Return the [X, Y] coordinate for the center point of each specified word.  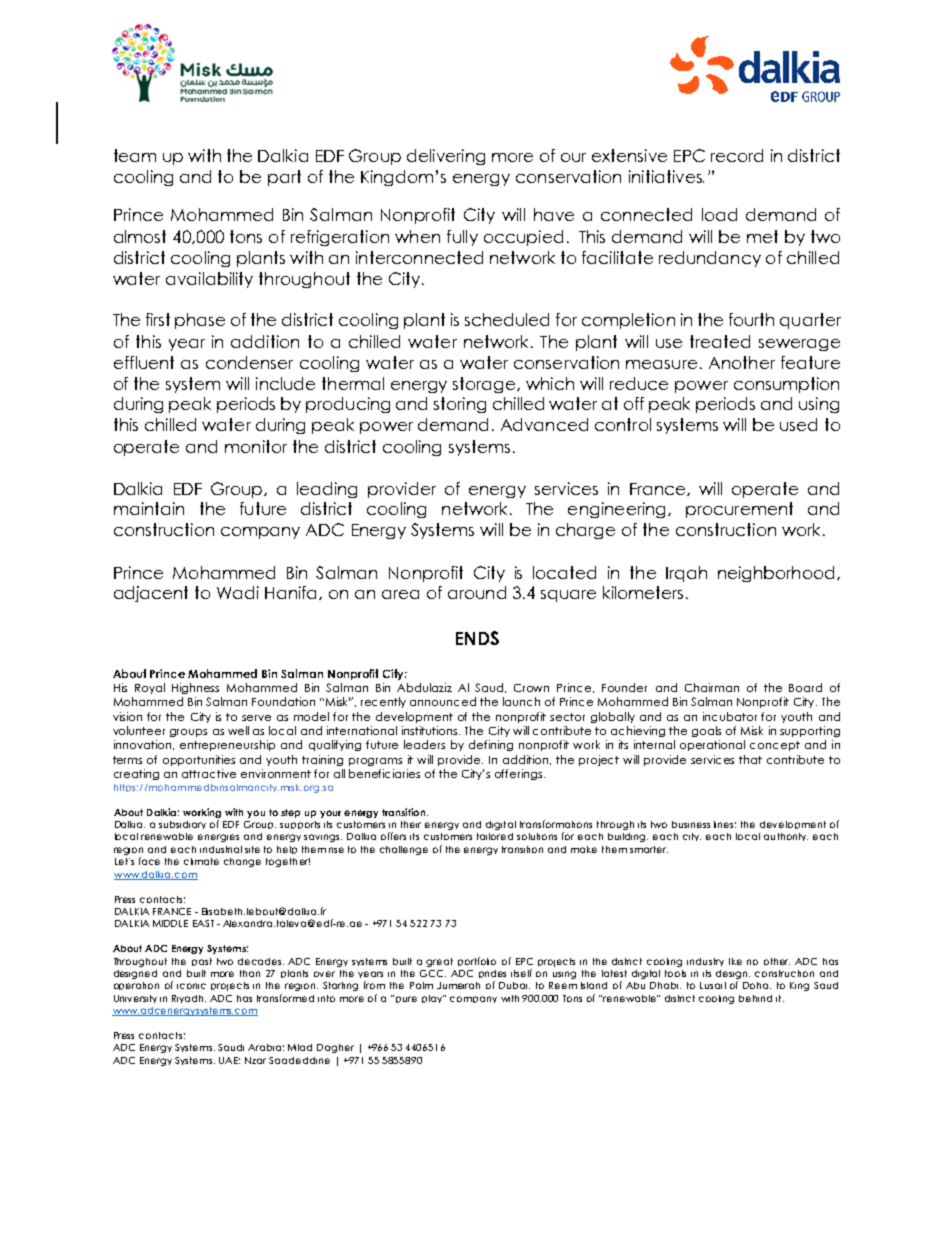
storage [485, 385]
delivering [446, 157]
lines [725, 824]
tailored [495, 836]
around [477, 592]
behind [755, 998]
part [284, 178]
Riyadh [189, 999]
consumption [786, 385]
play [433, 999]
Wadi [238, 592]
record [737, 155]
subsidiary [182, 825]
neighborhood [776, 574]
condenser [249, 362]
